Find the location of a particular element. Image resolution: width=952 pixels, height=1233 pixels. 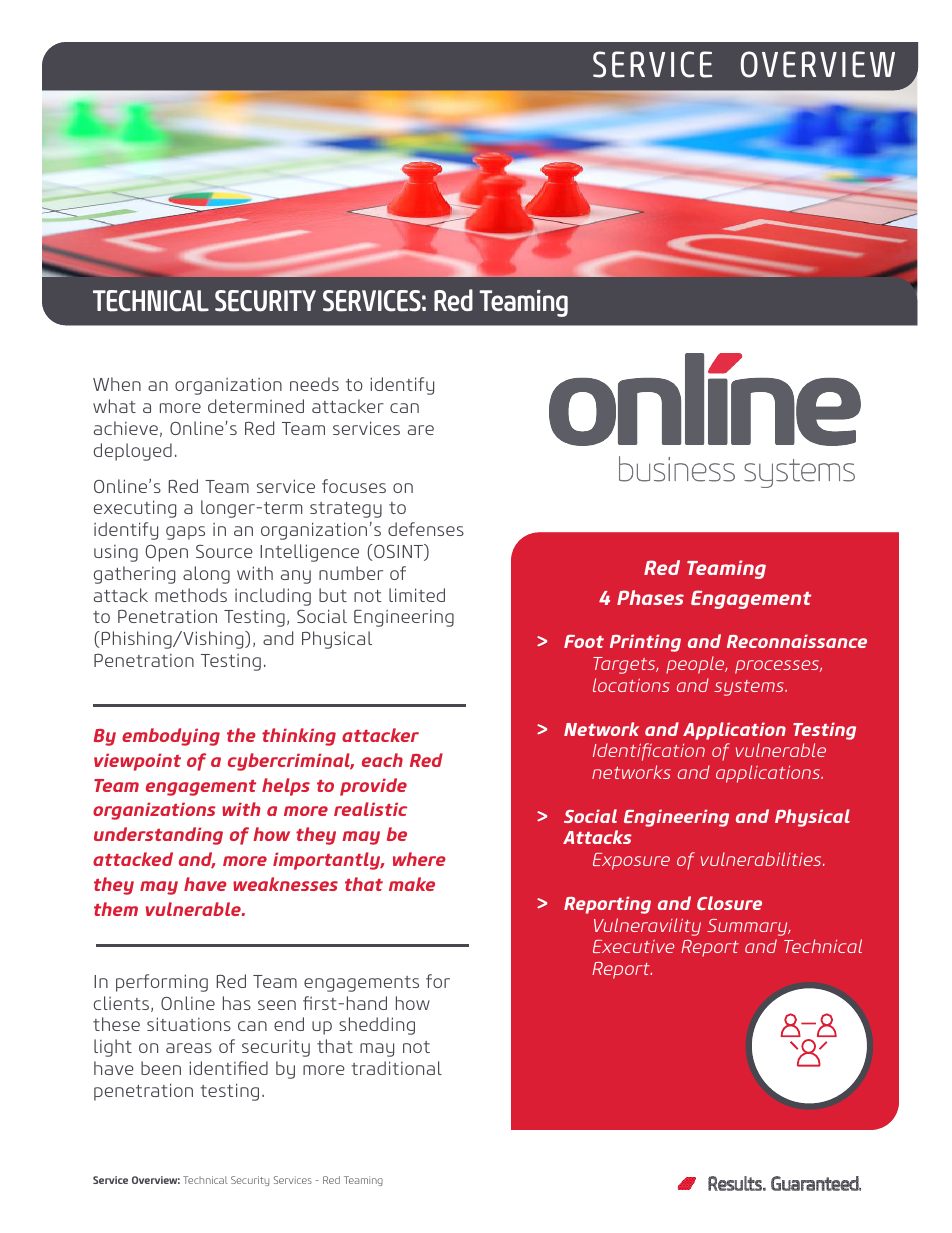

Phases is located at coordinates (650, 597).
